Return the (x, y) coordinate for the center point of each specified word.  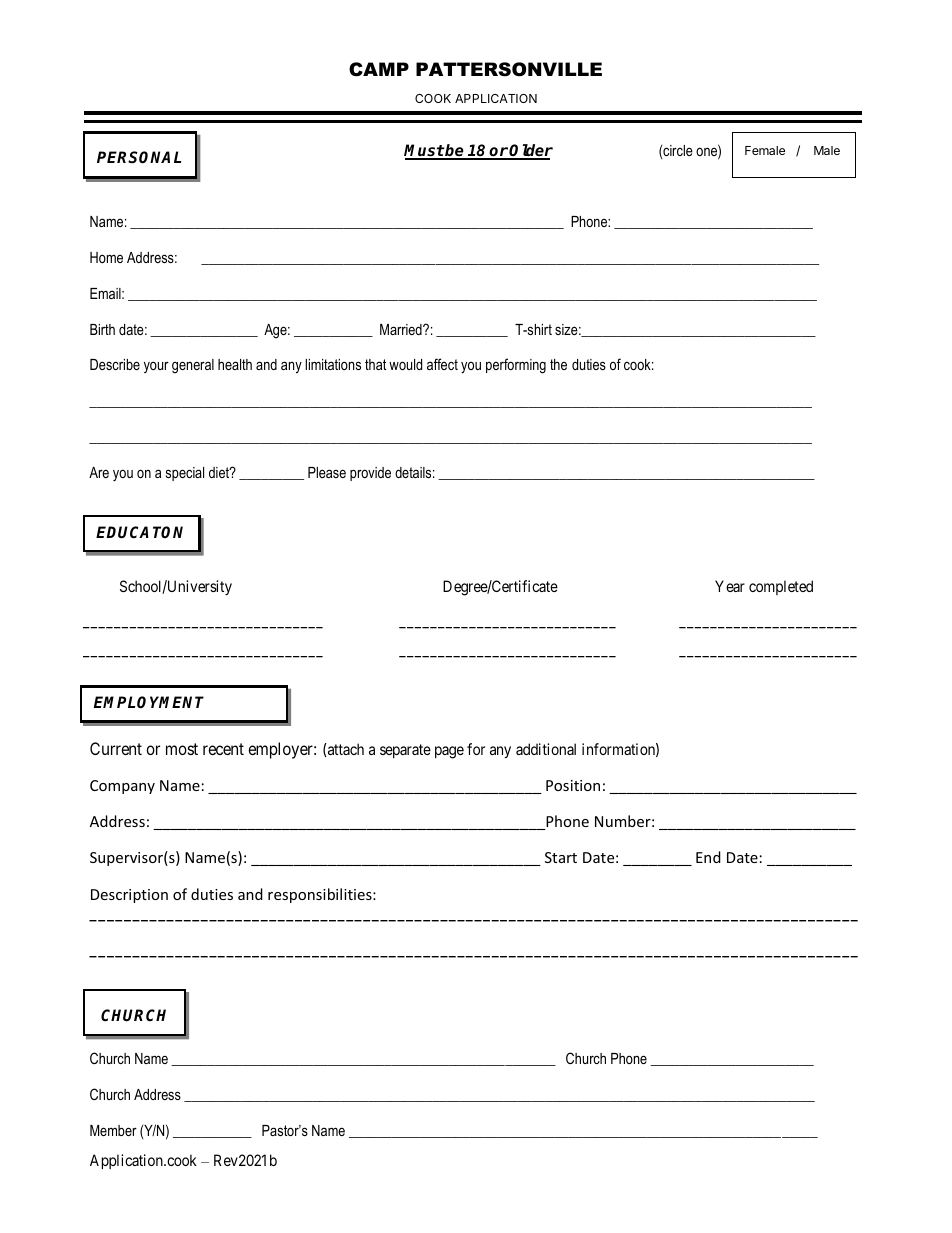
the (558, 364)
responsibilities (321, 895)
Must (424, 151)
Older (530, 151)
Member (113, 1130)
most (182, 749)
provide (370, 474)
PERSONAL (139, 157)
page (449, 752)
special (185, 474)
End (708, 857)
